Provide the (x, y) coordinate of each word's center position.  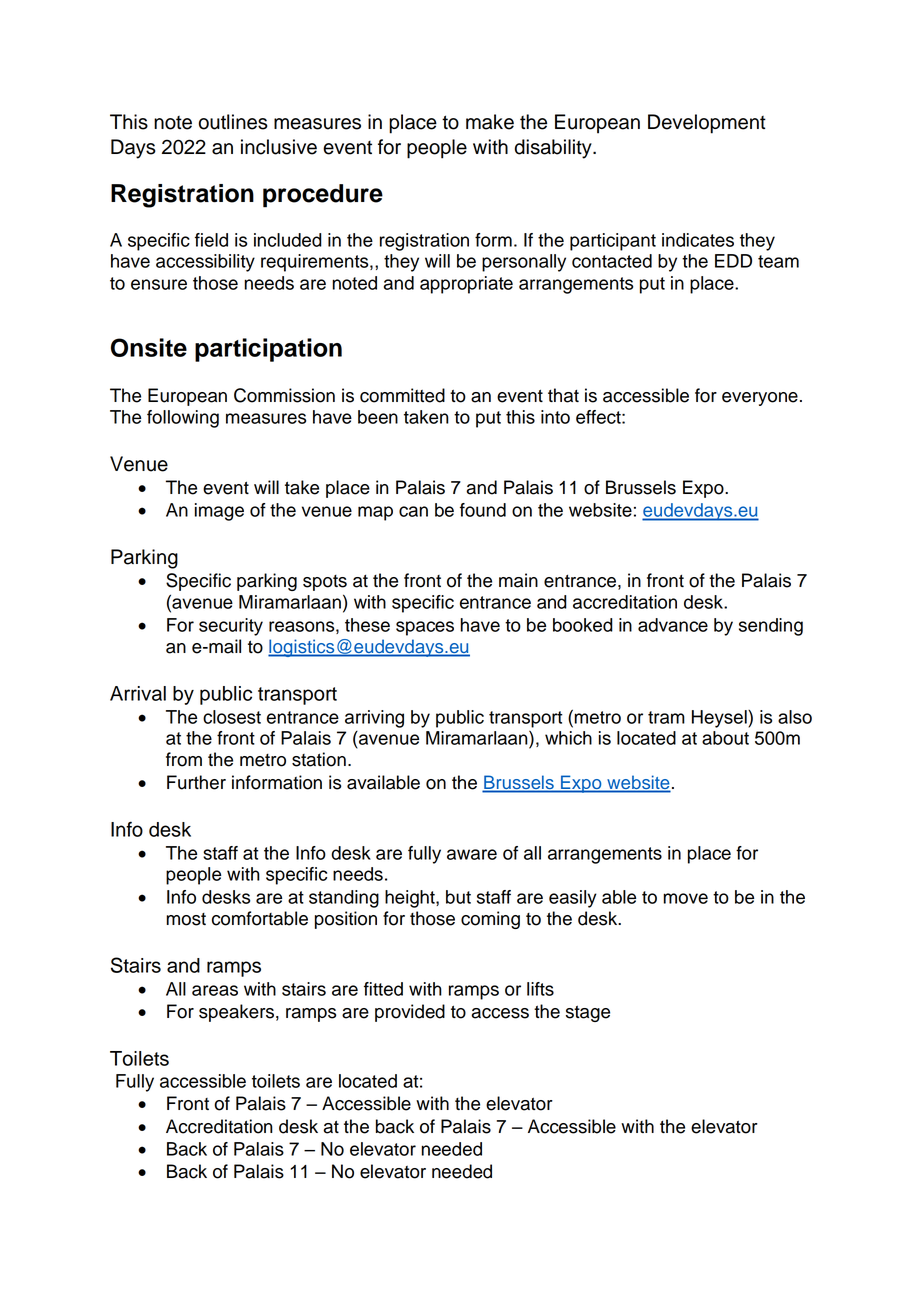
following (183, 419)
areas (215, 990)
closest (232, 717)
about (725, 738)
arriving (374, 719)
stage (588, 1014)
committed (402, 395)
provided (410, 1013)
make (490, 122)
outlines (233, 122)
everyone (760, 399)
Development (707, 124)
